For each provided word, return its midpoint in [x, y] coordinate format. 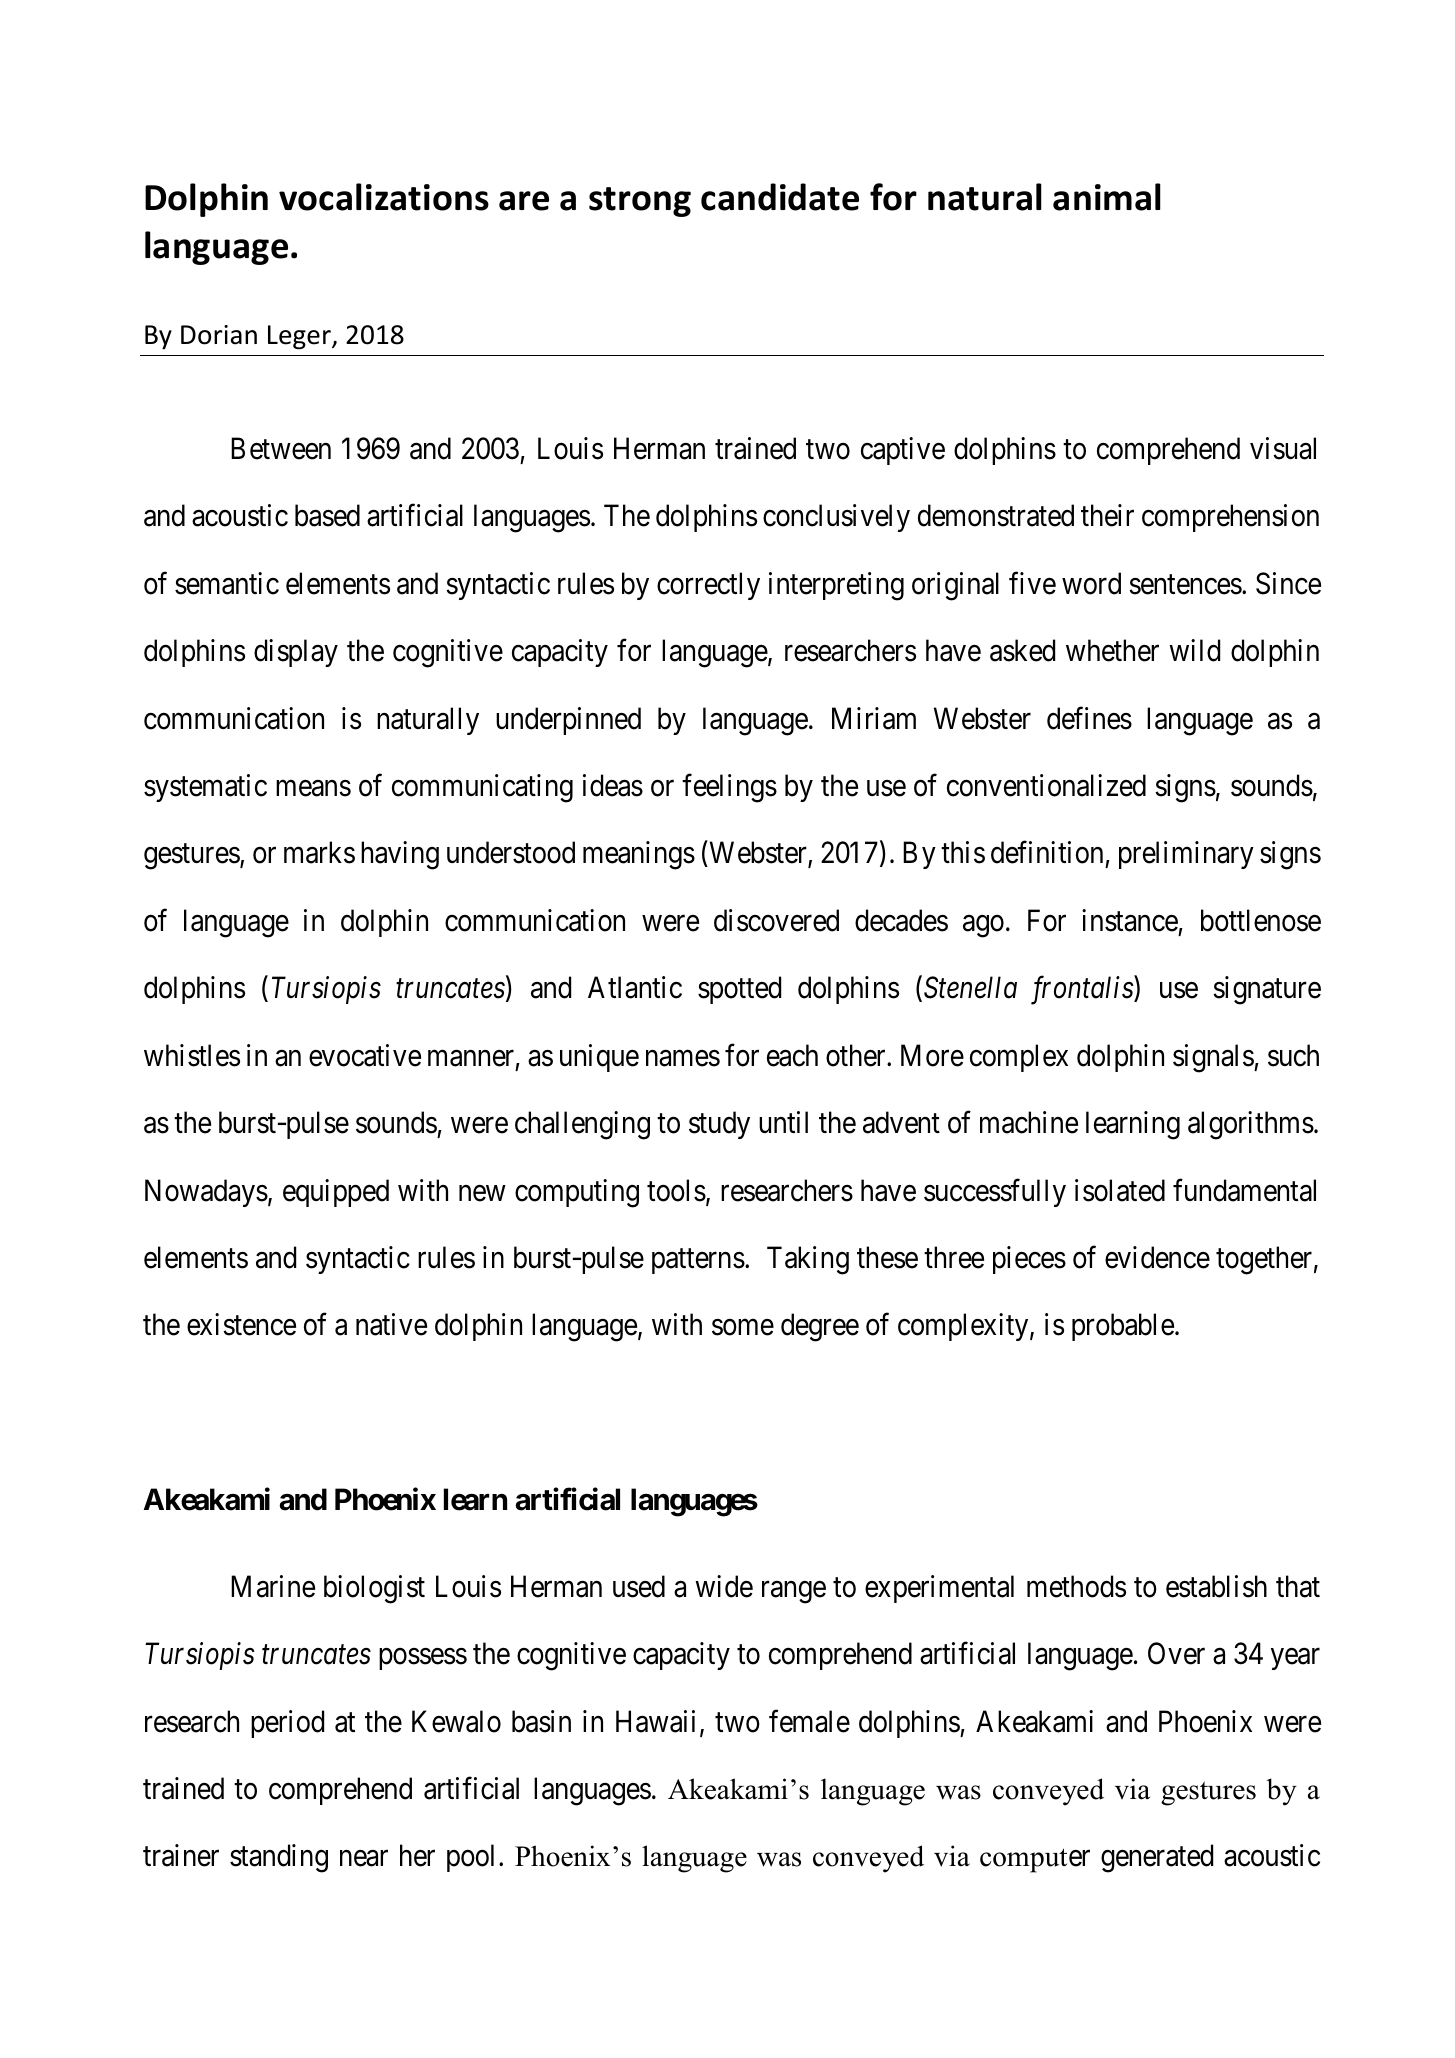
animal [1107, 197]
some [743, 1328]
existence [241, 1324]
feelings [729, 788]
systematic [205, 788]
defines [1089, 718]
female [809, 1721]
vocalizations [384, 197]
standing [279, 1858]
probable [1123, 1327]
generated [1157, 1858]
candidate [780, 197]
